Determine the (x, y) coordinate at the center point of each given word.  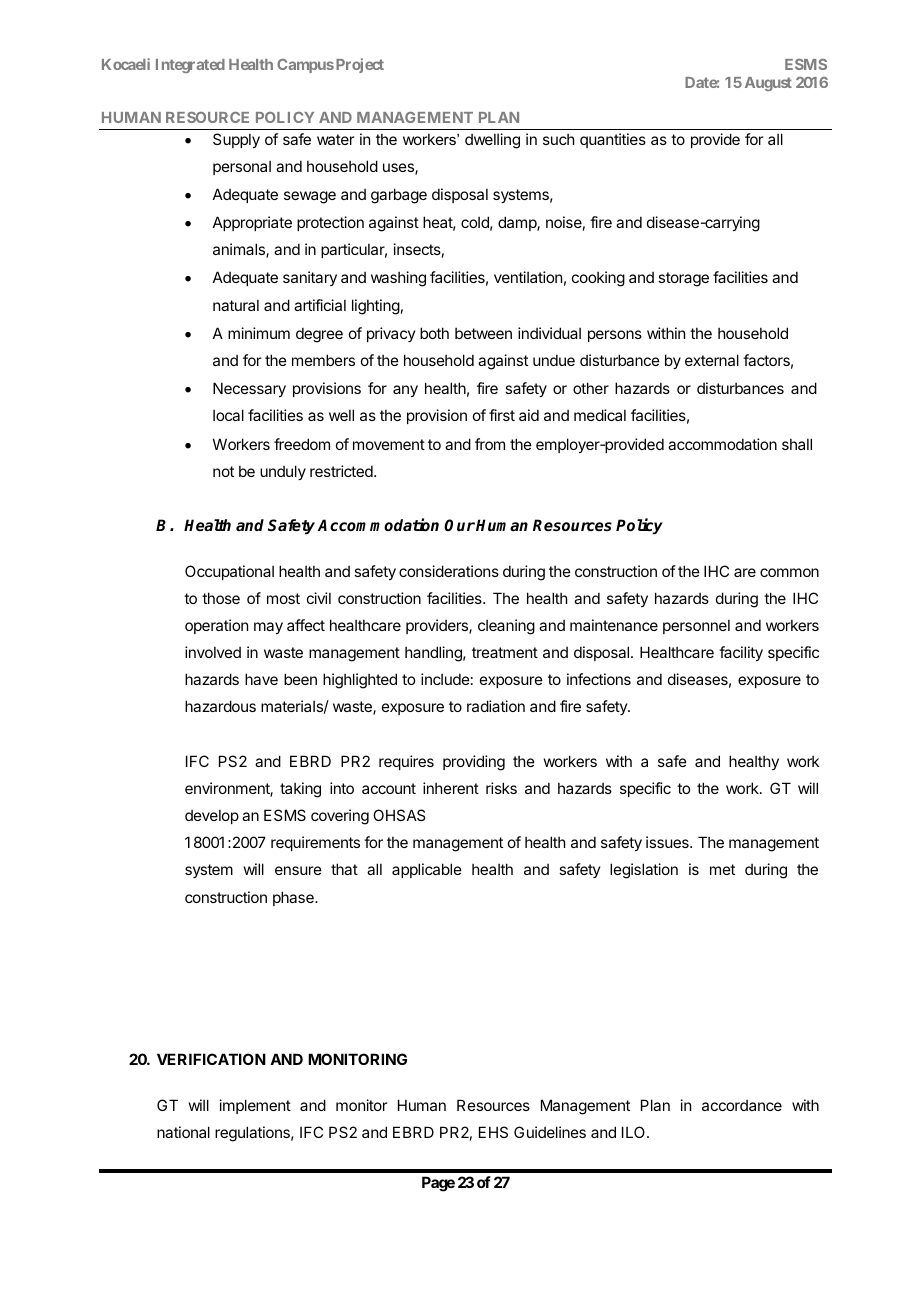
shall (797, 444)
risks (501, 788)
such (558, 139)
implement (255, 1106)
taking (300, 790)
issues (668, 842)
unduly (283, 472)
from (490, 444)
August (768, 84)
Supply (236, 140)
